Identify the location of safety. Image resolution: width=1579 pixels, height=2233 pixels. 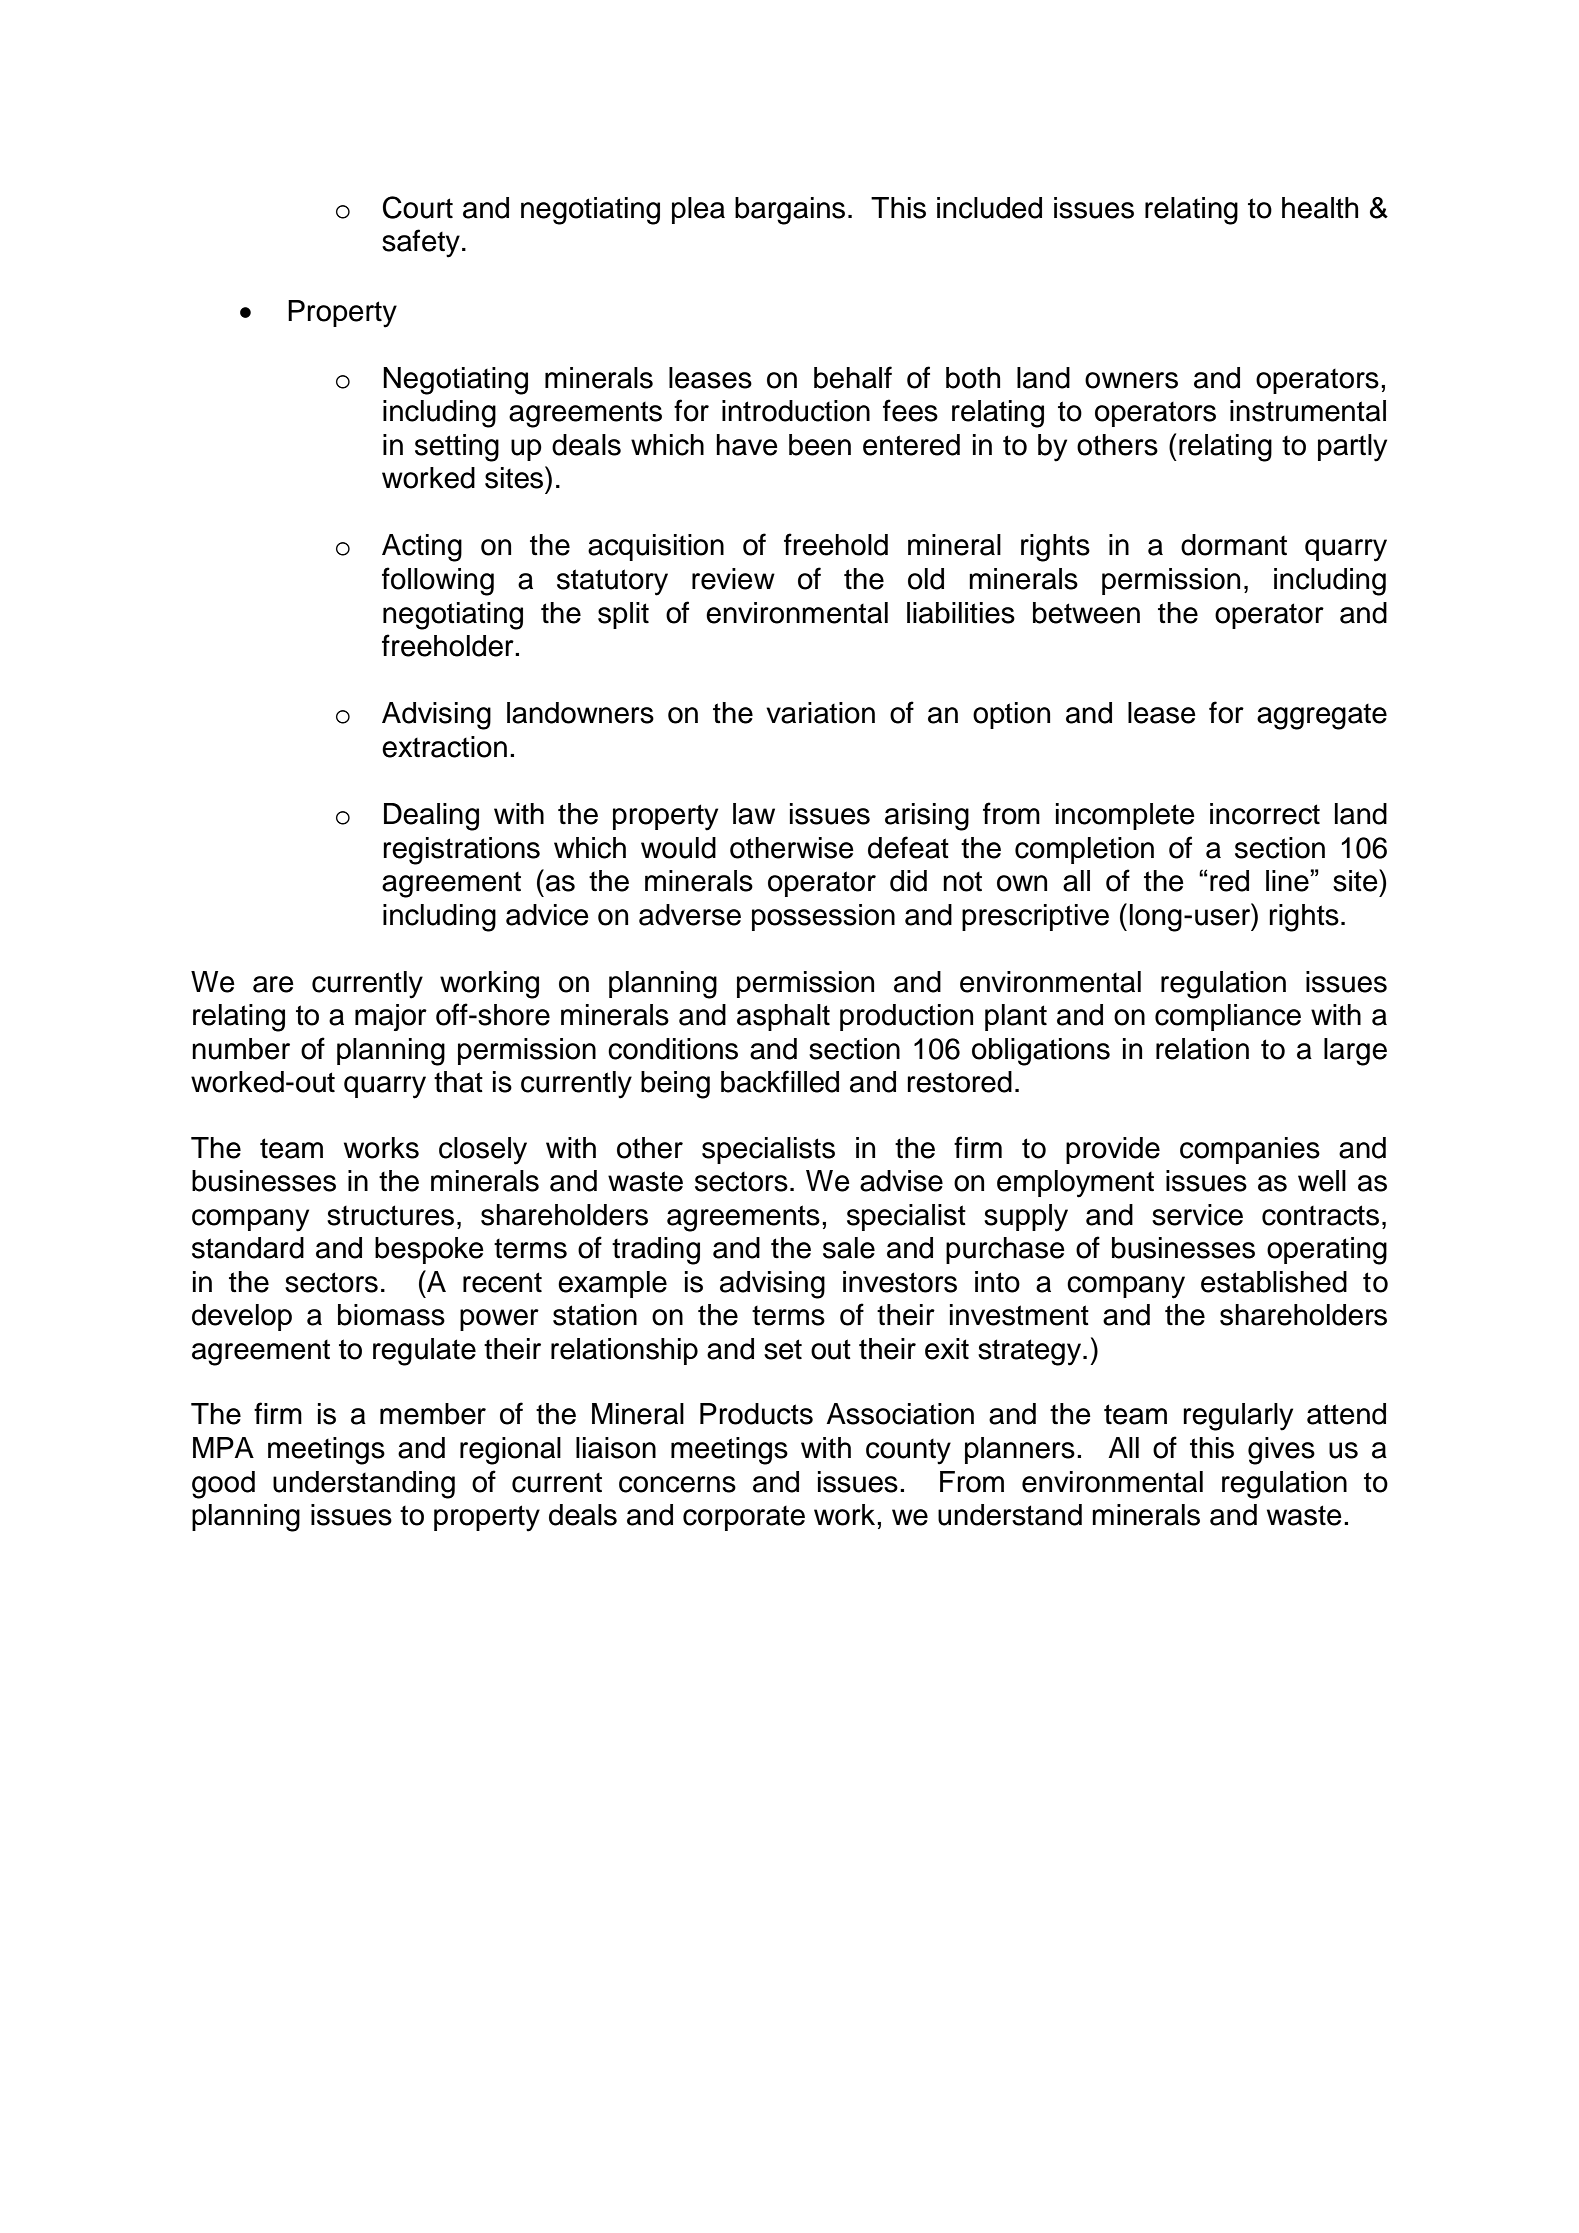
(421, 243).
